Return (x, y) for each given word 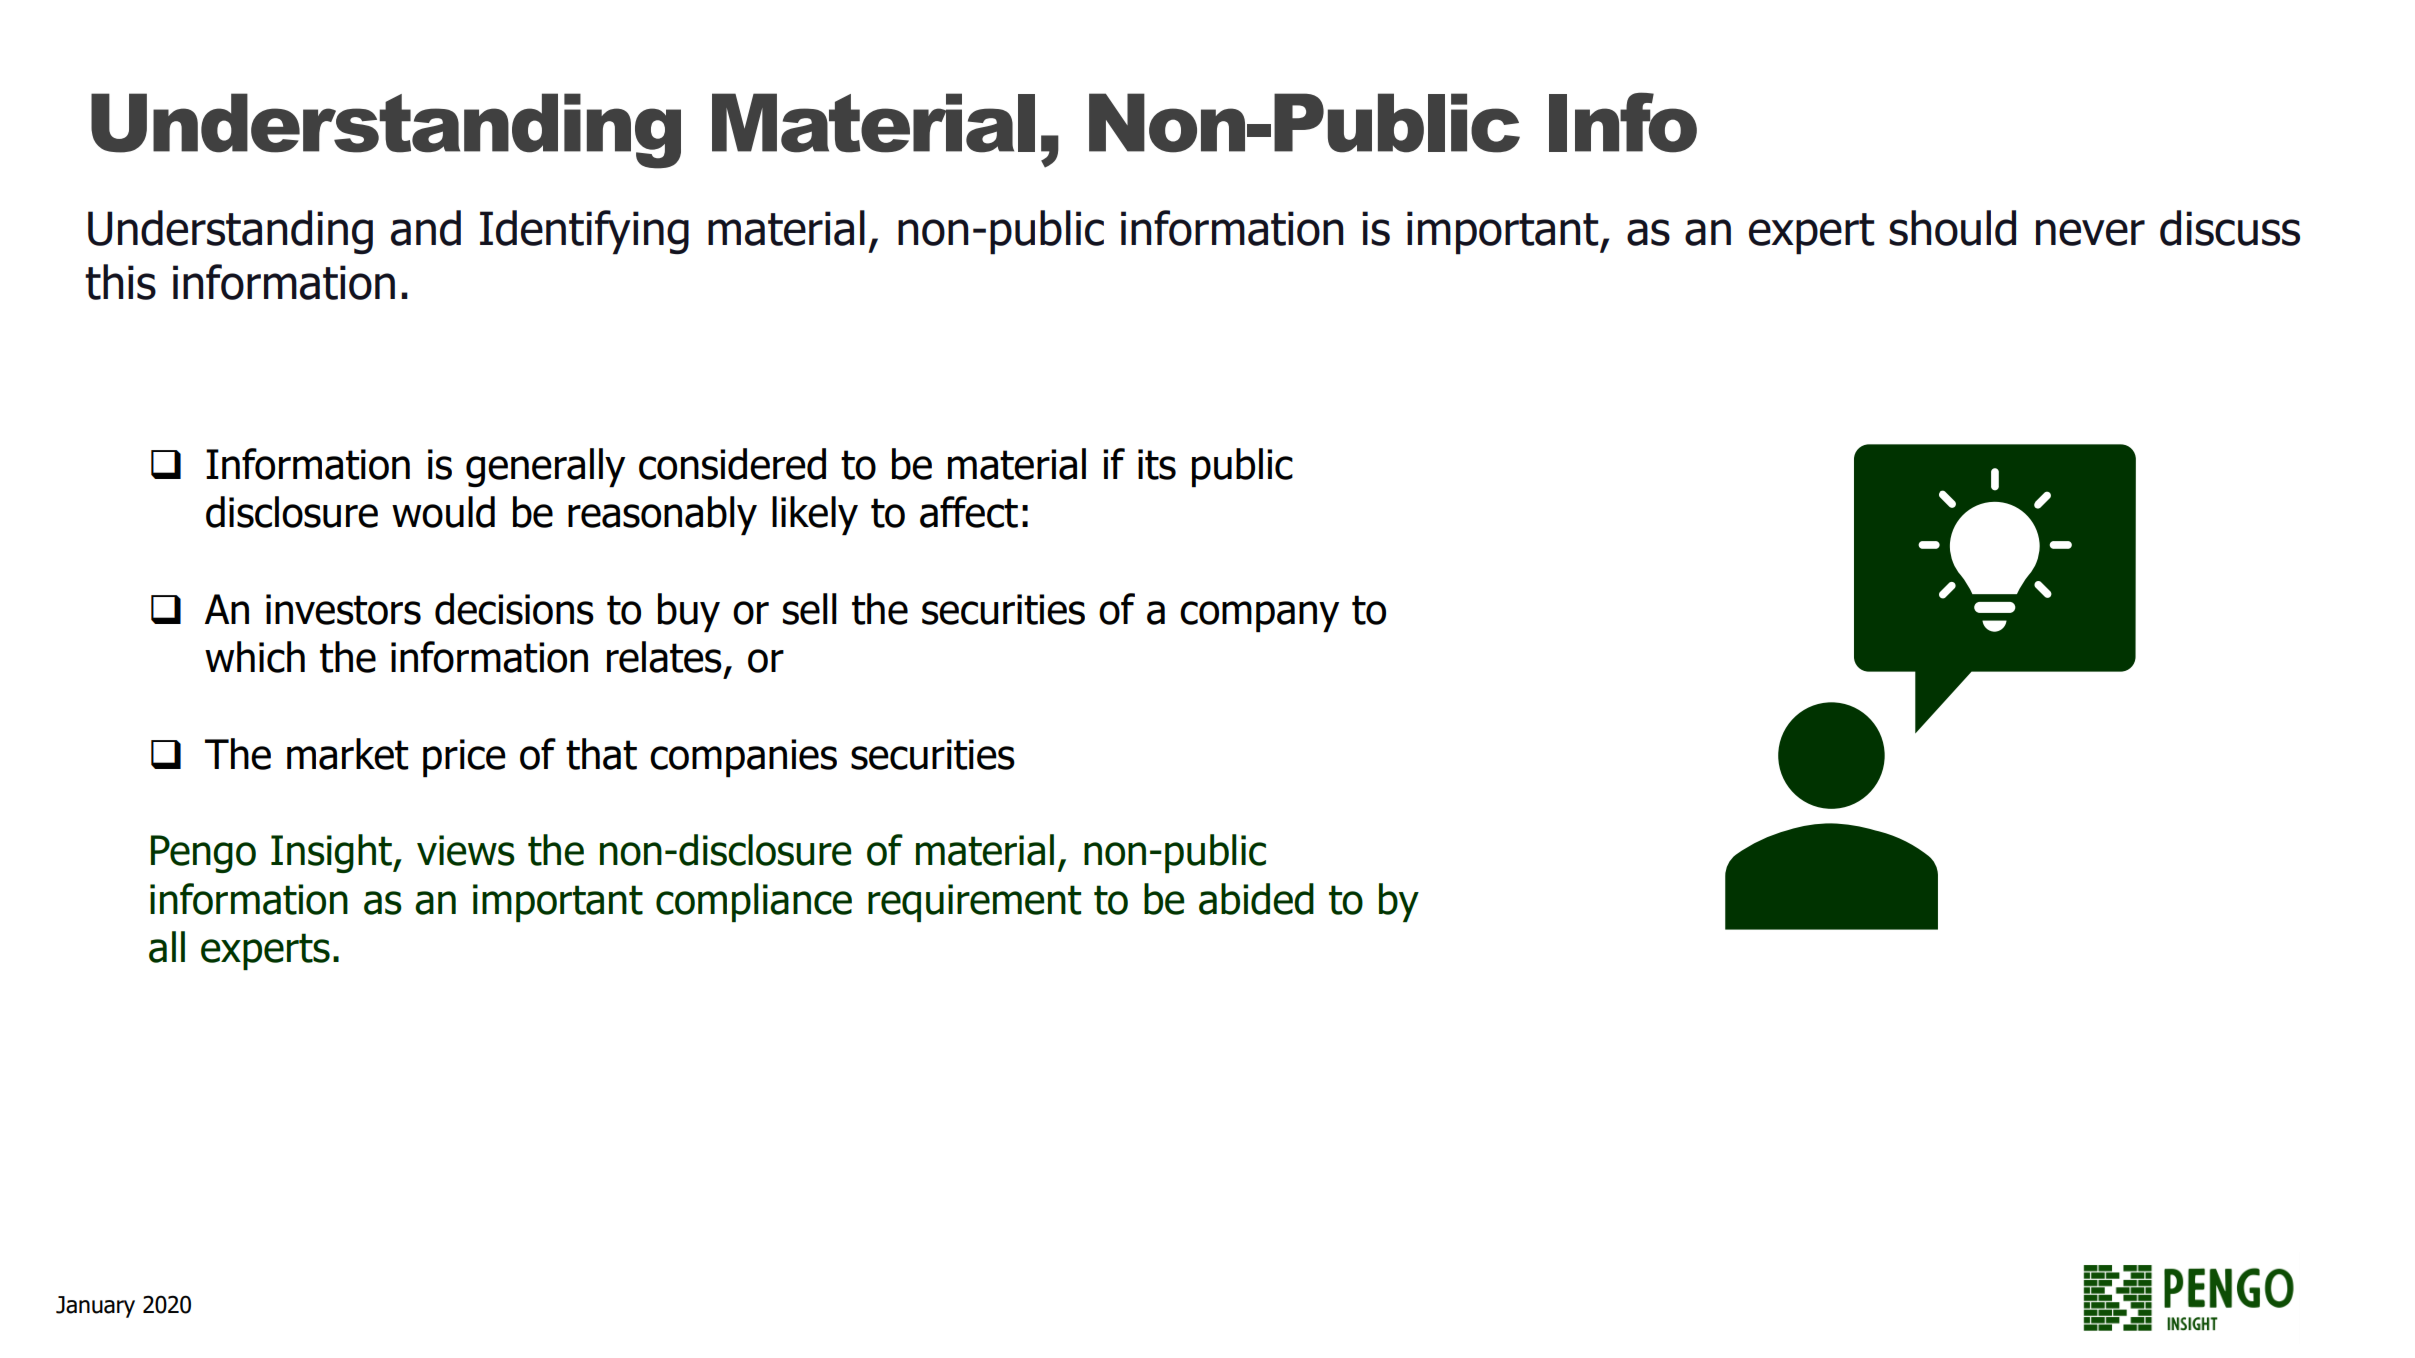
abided (1256, 899)
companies (743, 758)
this (120, 282)
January (95, 1307)
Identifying (584, 232)
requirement (974, 903)
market (347, 754)
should (1952, 228)
